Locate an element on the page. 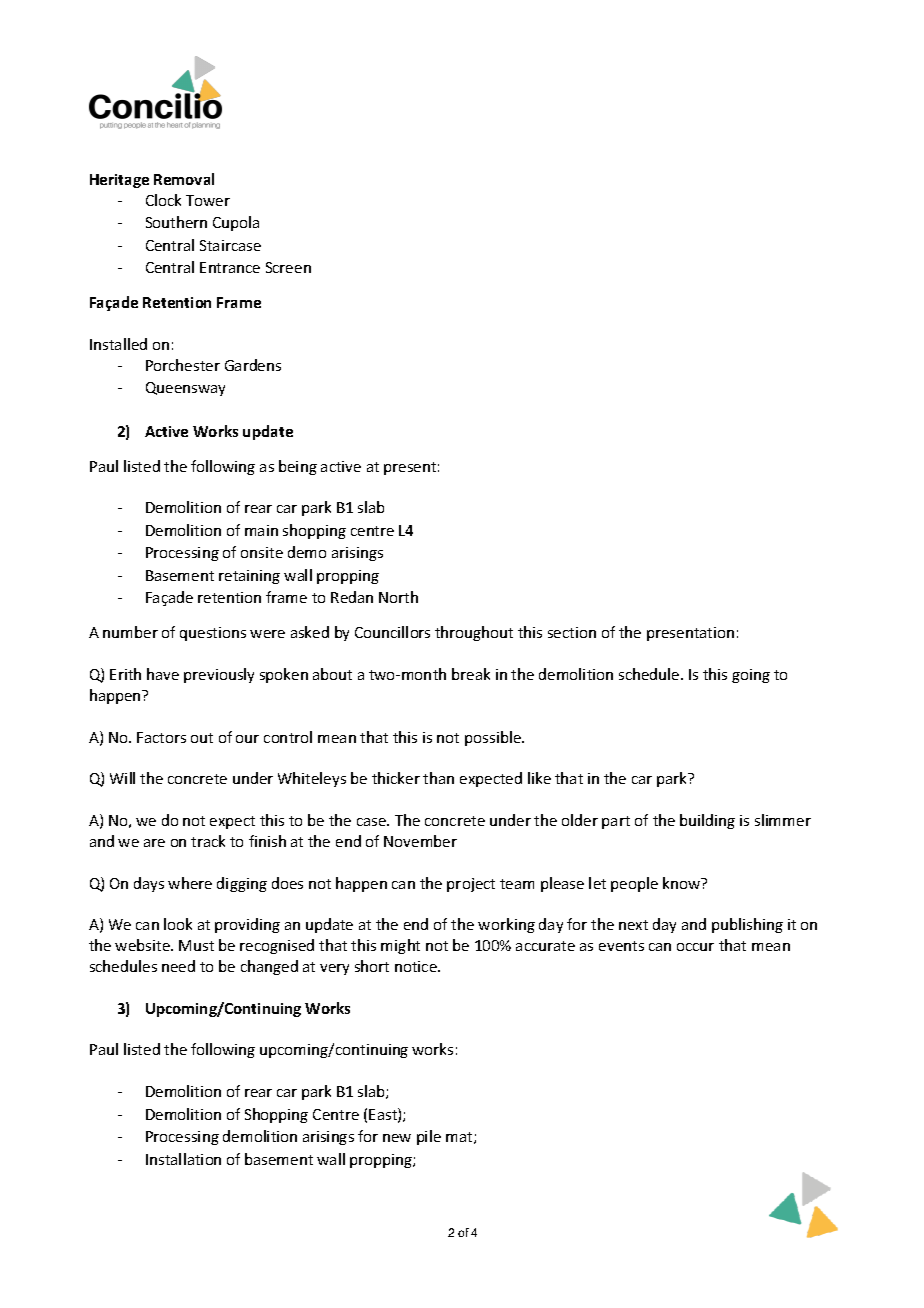 The width and height of the image is (924, 1308). Cupola is located at coordinates (236, 223).
